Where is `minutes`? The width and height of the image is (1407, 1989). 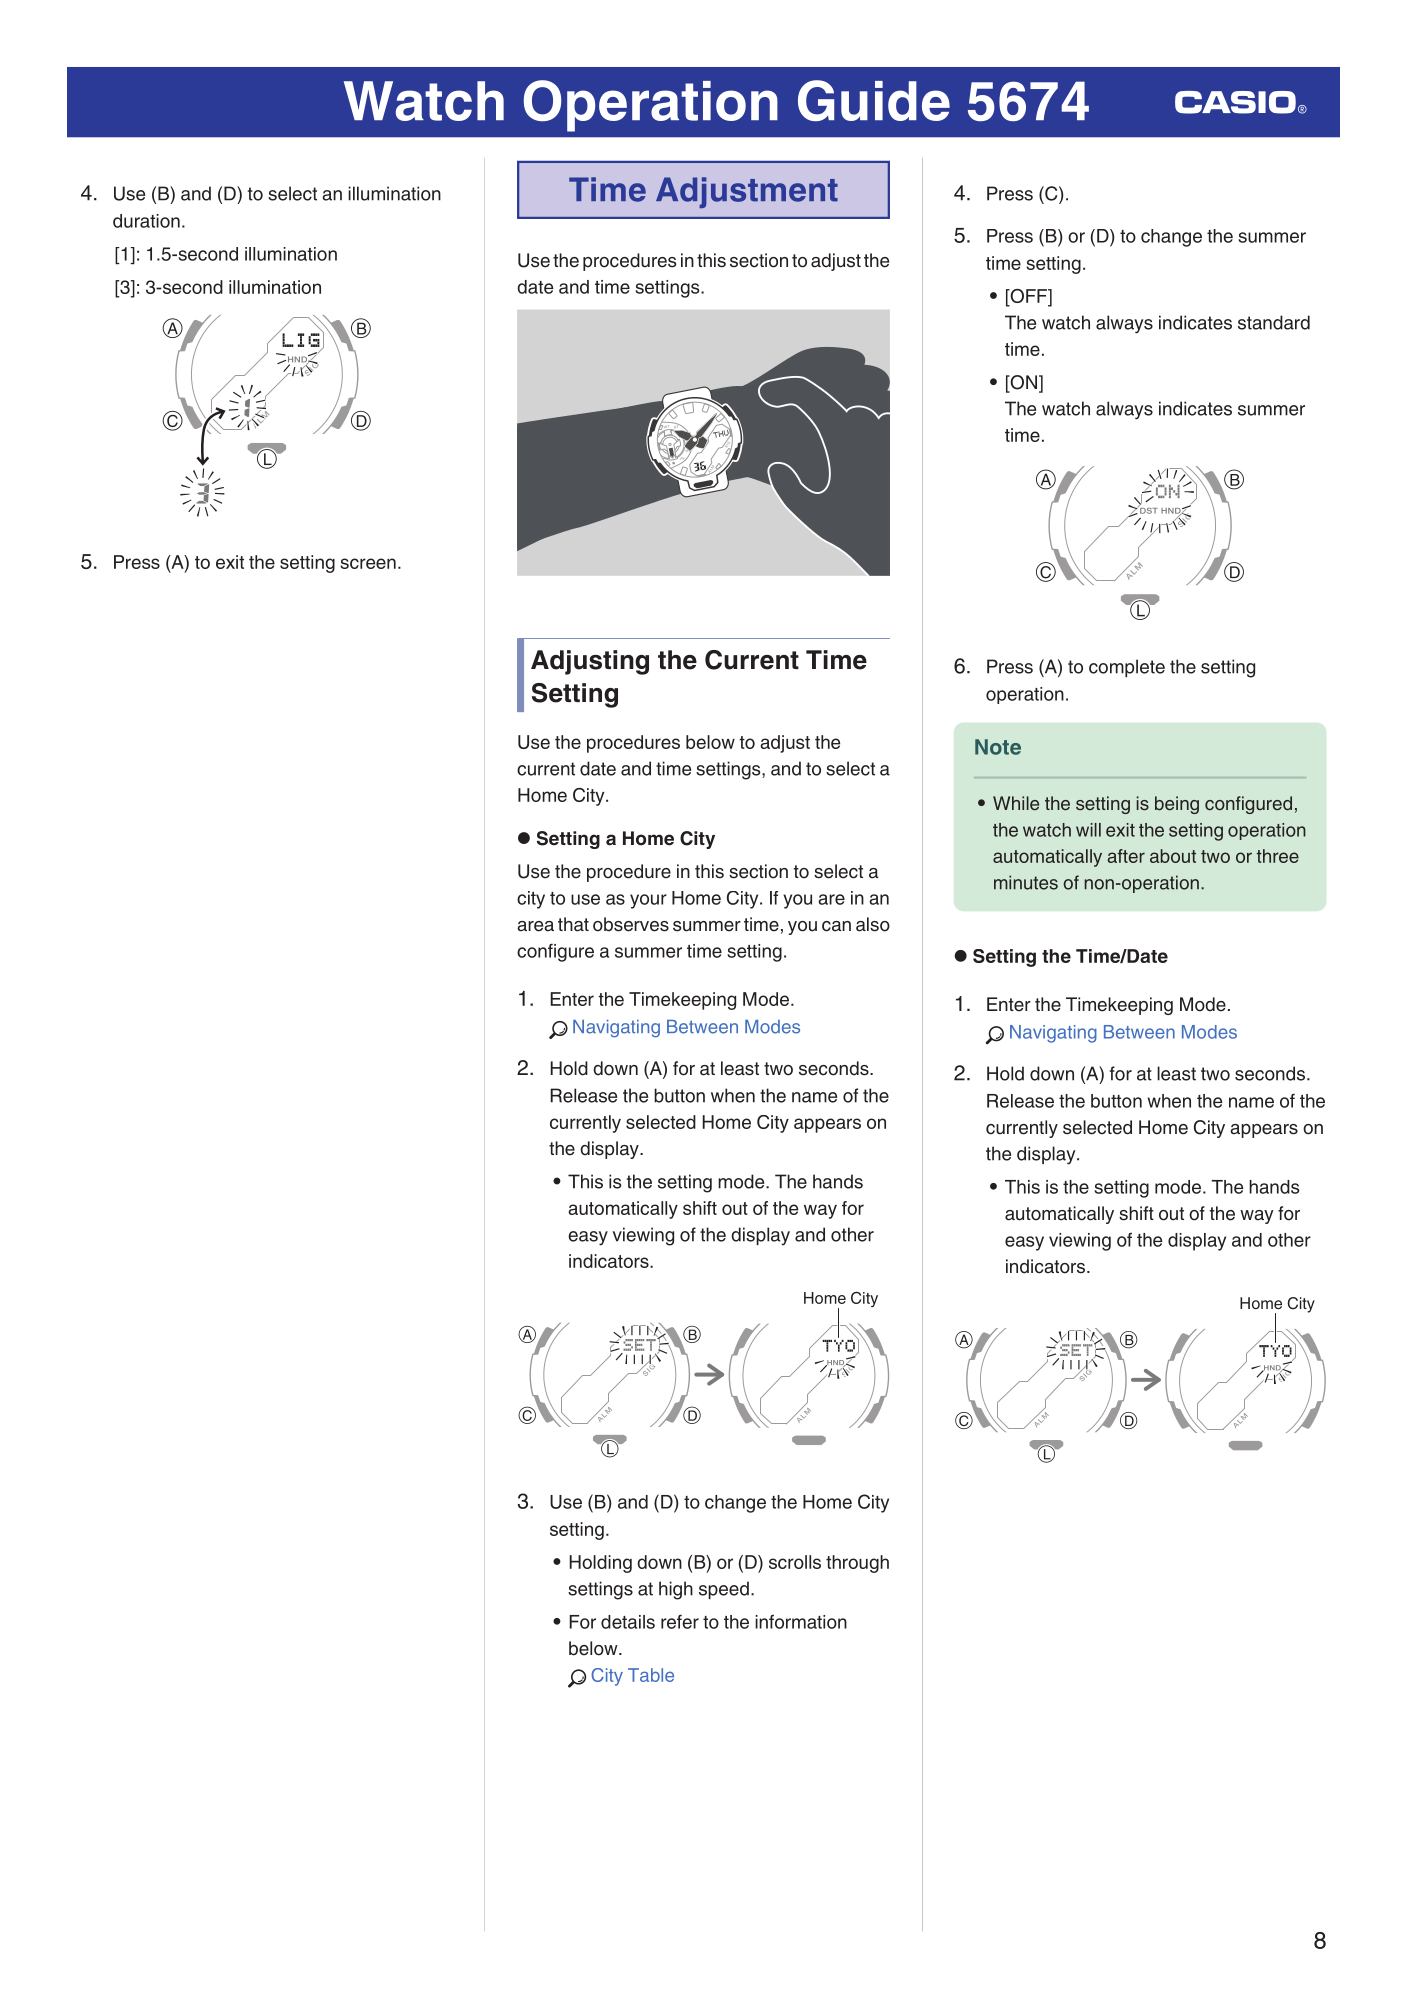
minutes is located at coordinates (1026, 882).
